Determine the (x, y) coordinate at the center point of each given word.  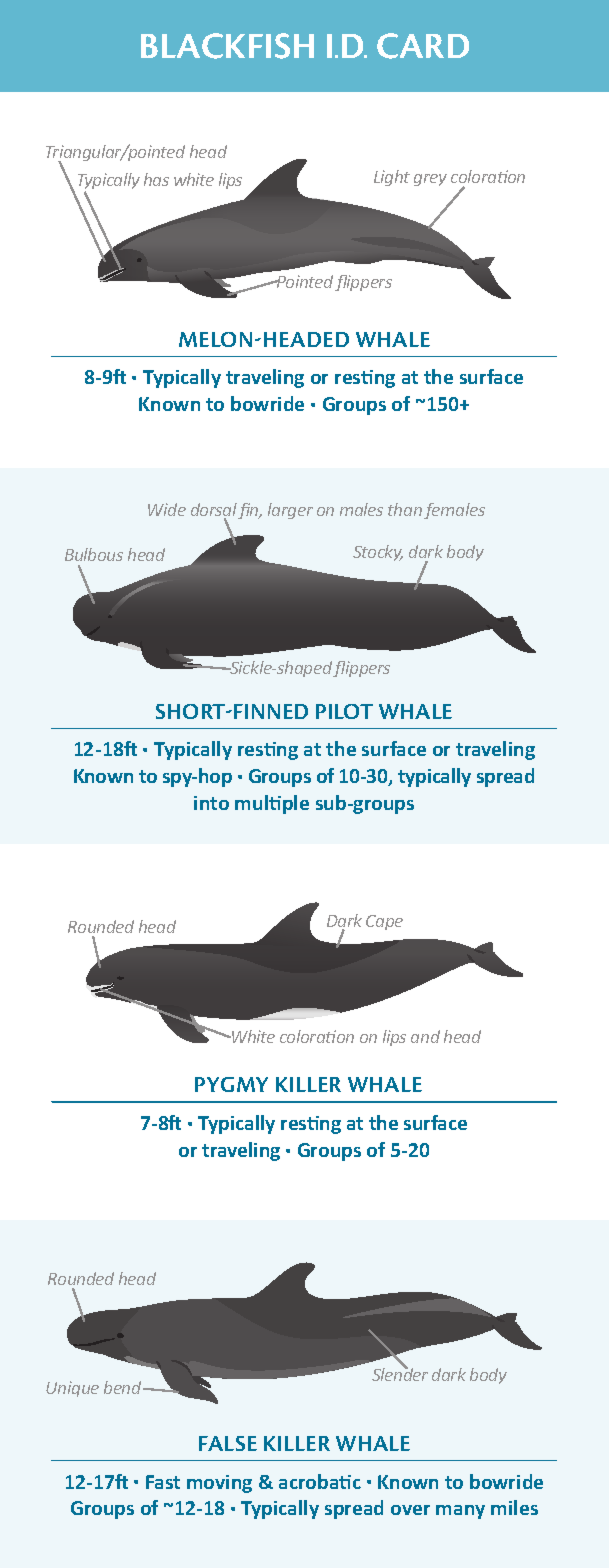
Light (392, 178)
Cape (384, 922)
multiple (272, 804)
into (211, 803)
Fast (163, 1482)
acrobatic (320, 1481)
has (156, 179)
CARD (423, 46)
